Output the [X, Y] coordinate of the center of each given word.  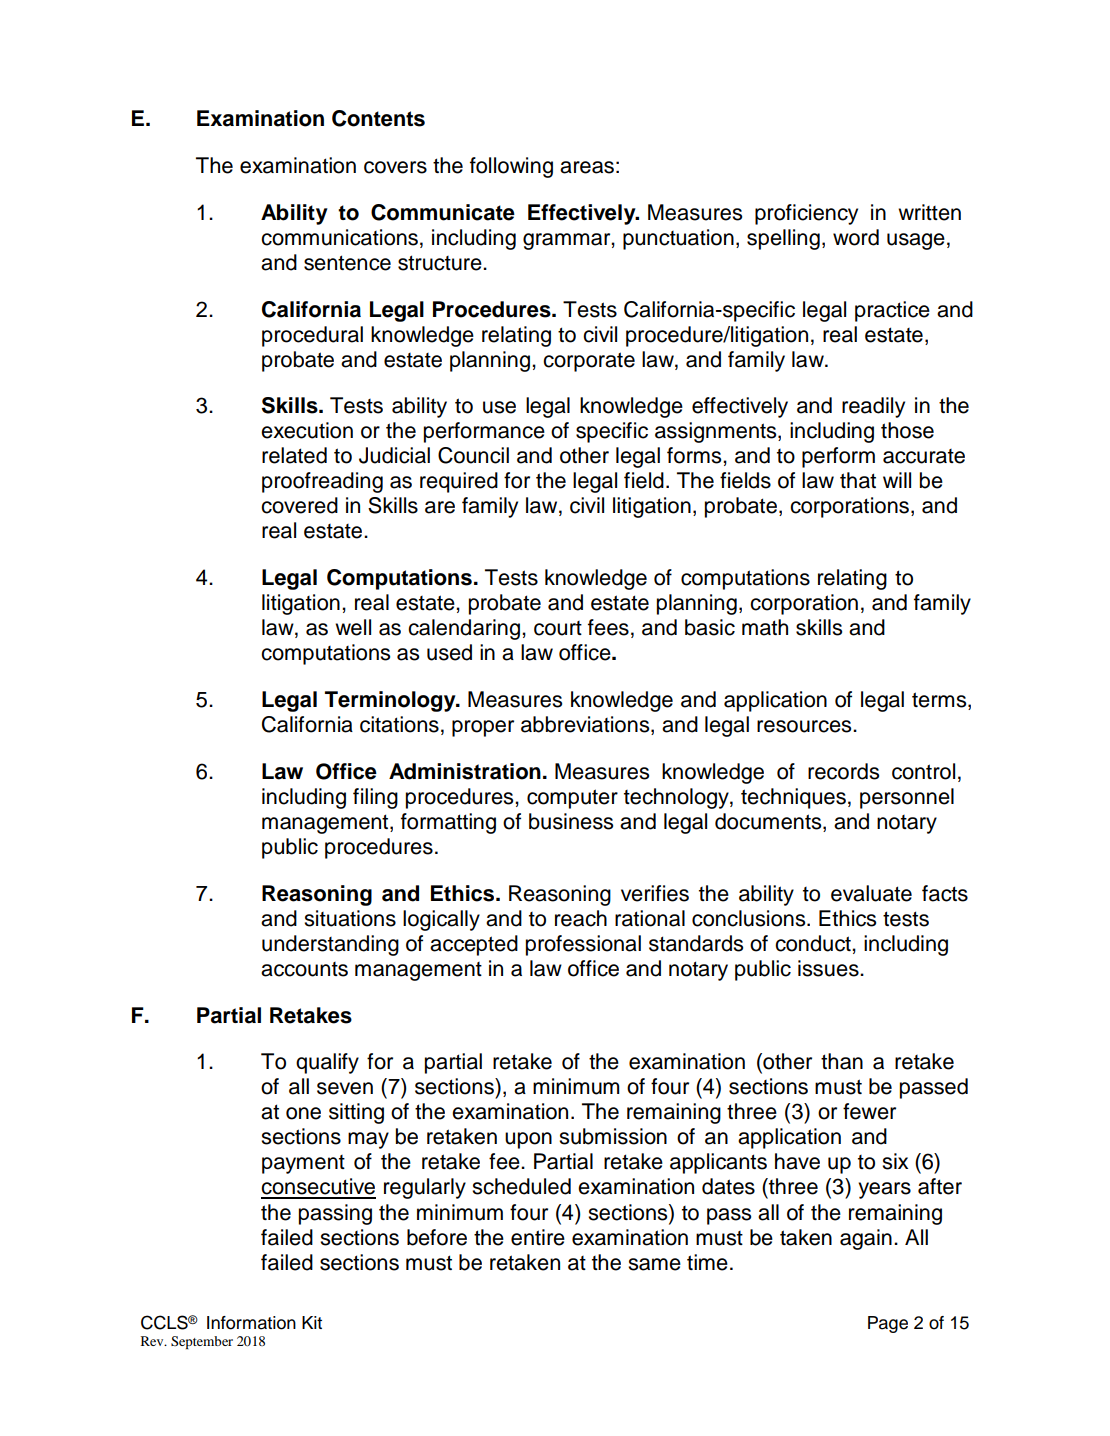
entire [538, 1237]
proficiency [806, 214]
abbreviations [586, 725]
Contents [378, 118]
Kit [312, 1322]
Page [888, 1324]
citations [399, 724]
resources [805, 726]
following [511, 167]
